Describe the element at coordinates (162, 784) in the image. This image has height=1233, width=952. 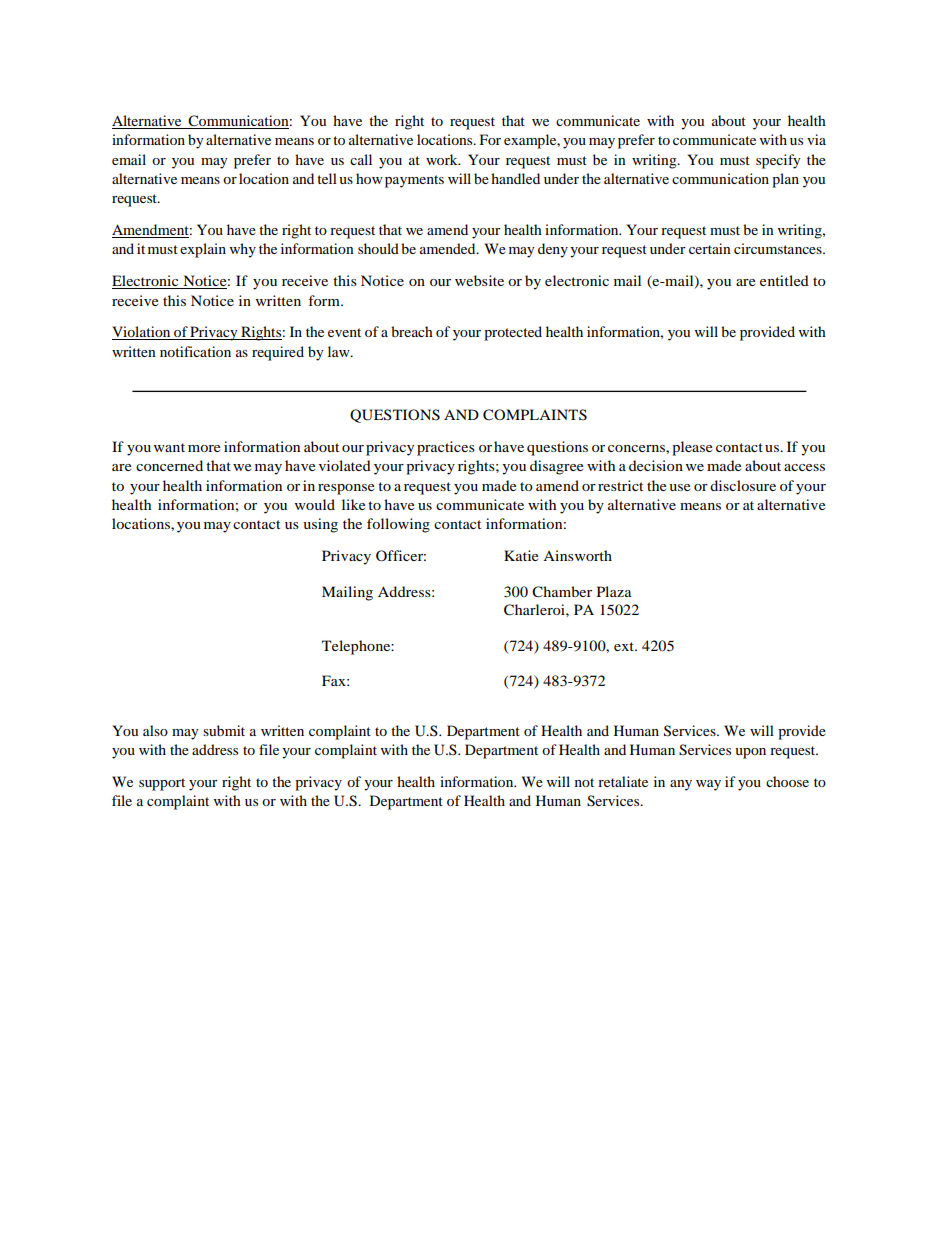
I see `support` at that location.
